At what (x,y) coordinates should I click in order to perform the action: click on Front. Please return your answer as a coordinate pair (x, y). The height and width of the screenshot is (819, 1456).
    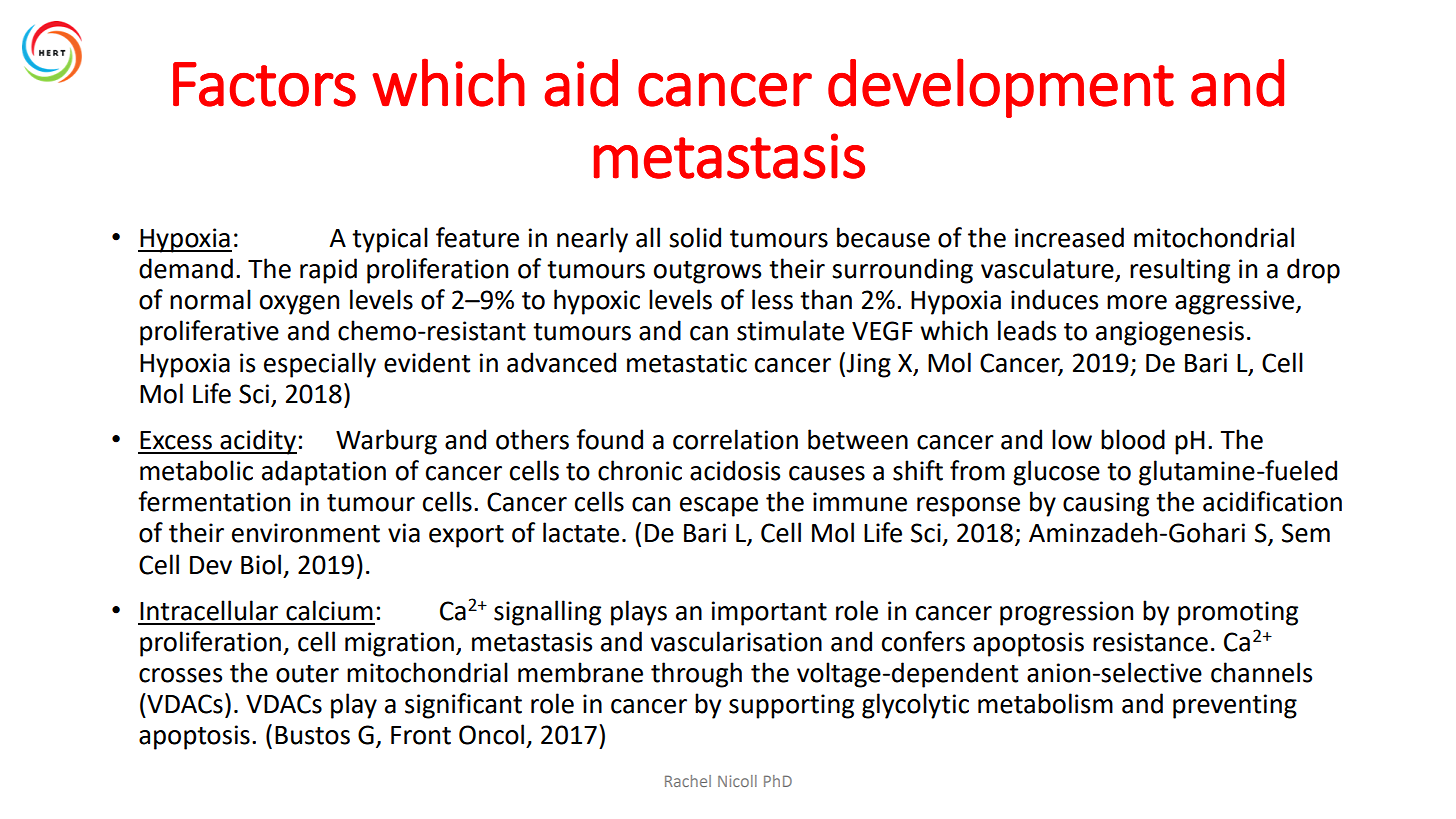
    Looking at the image, I should click on (421, 735).
